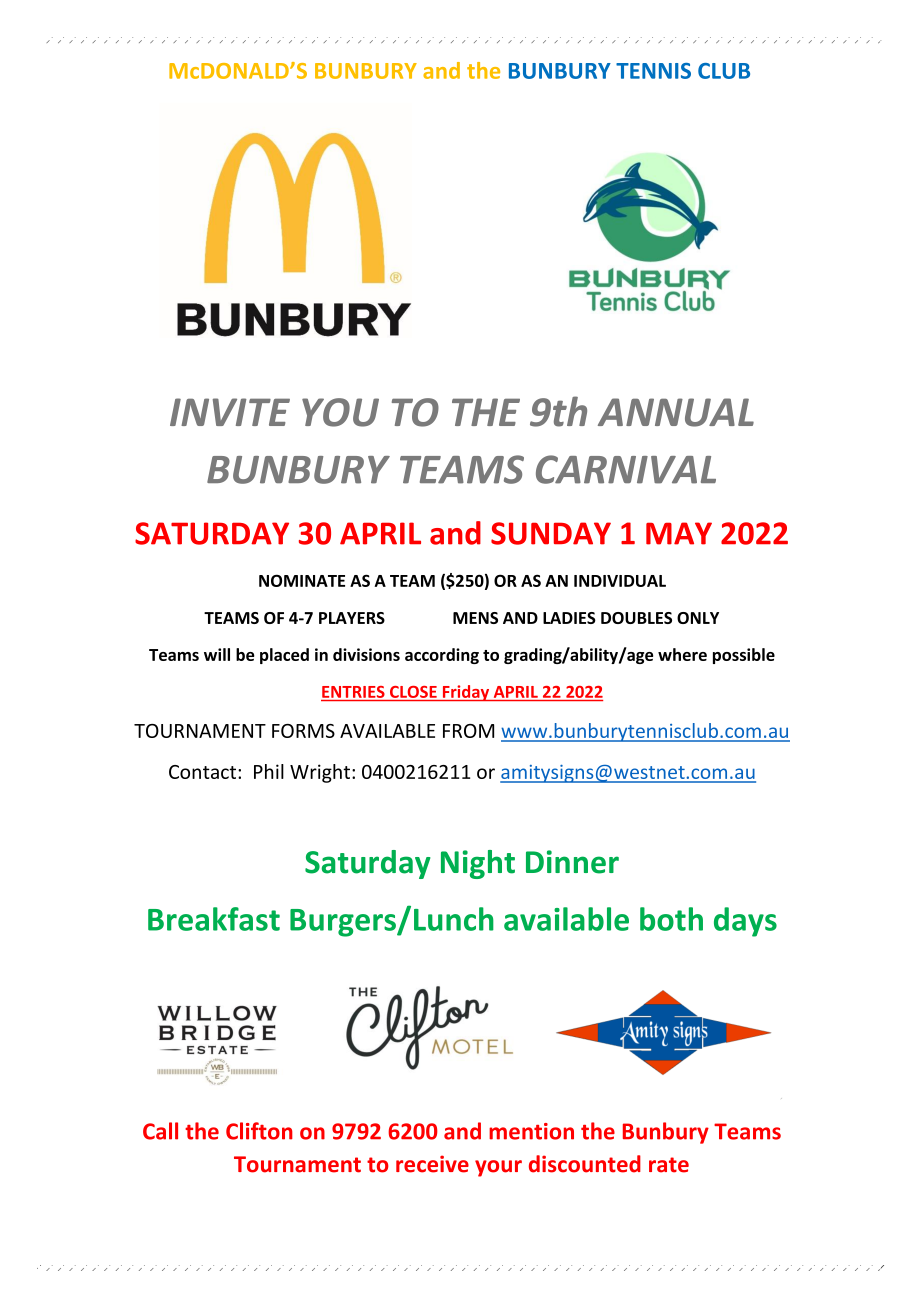  I want to click on Night, so click(478, 864).
